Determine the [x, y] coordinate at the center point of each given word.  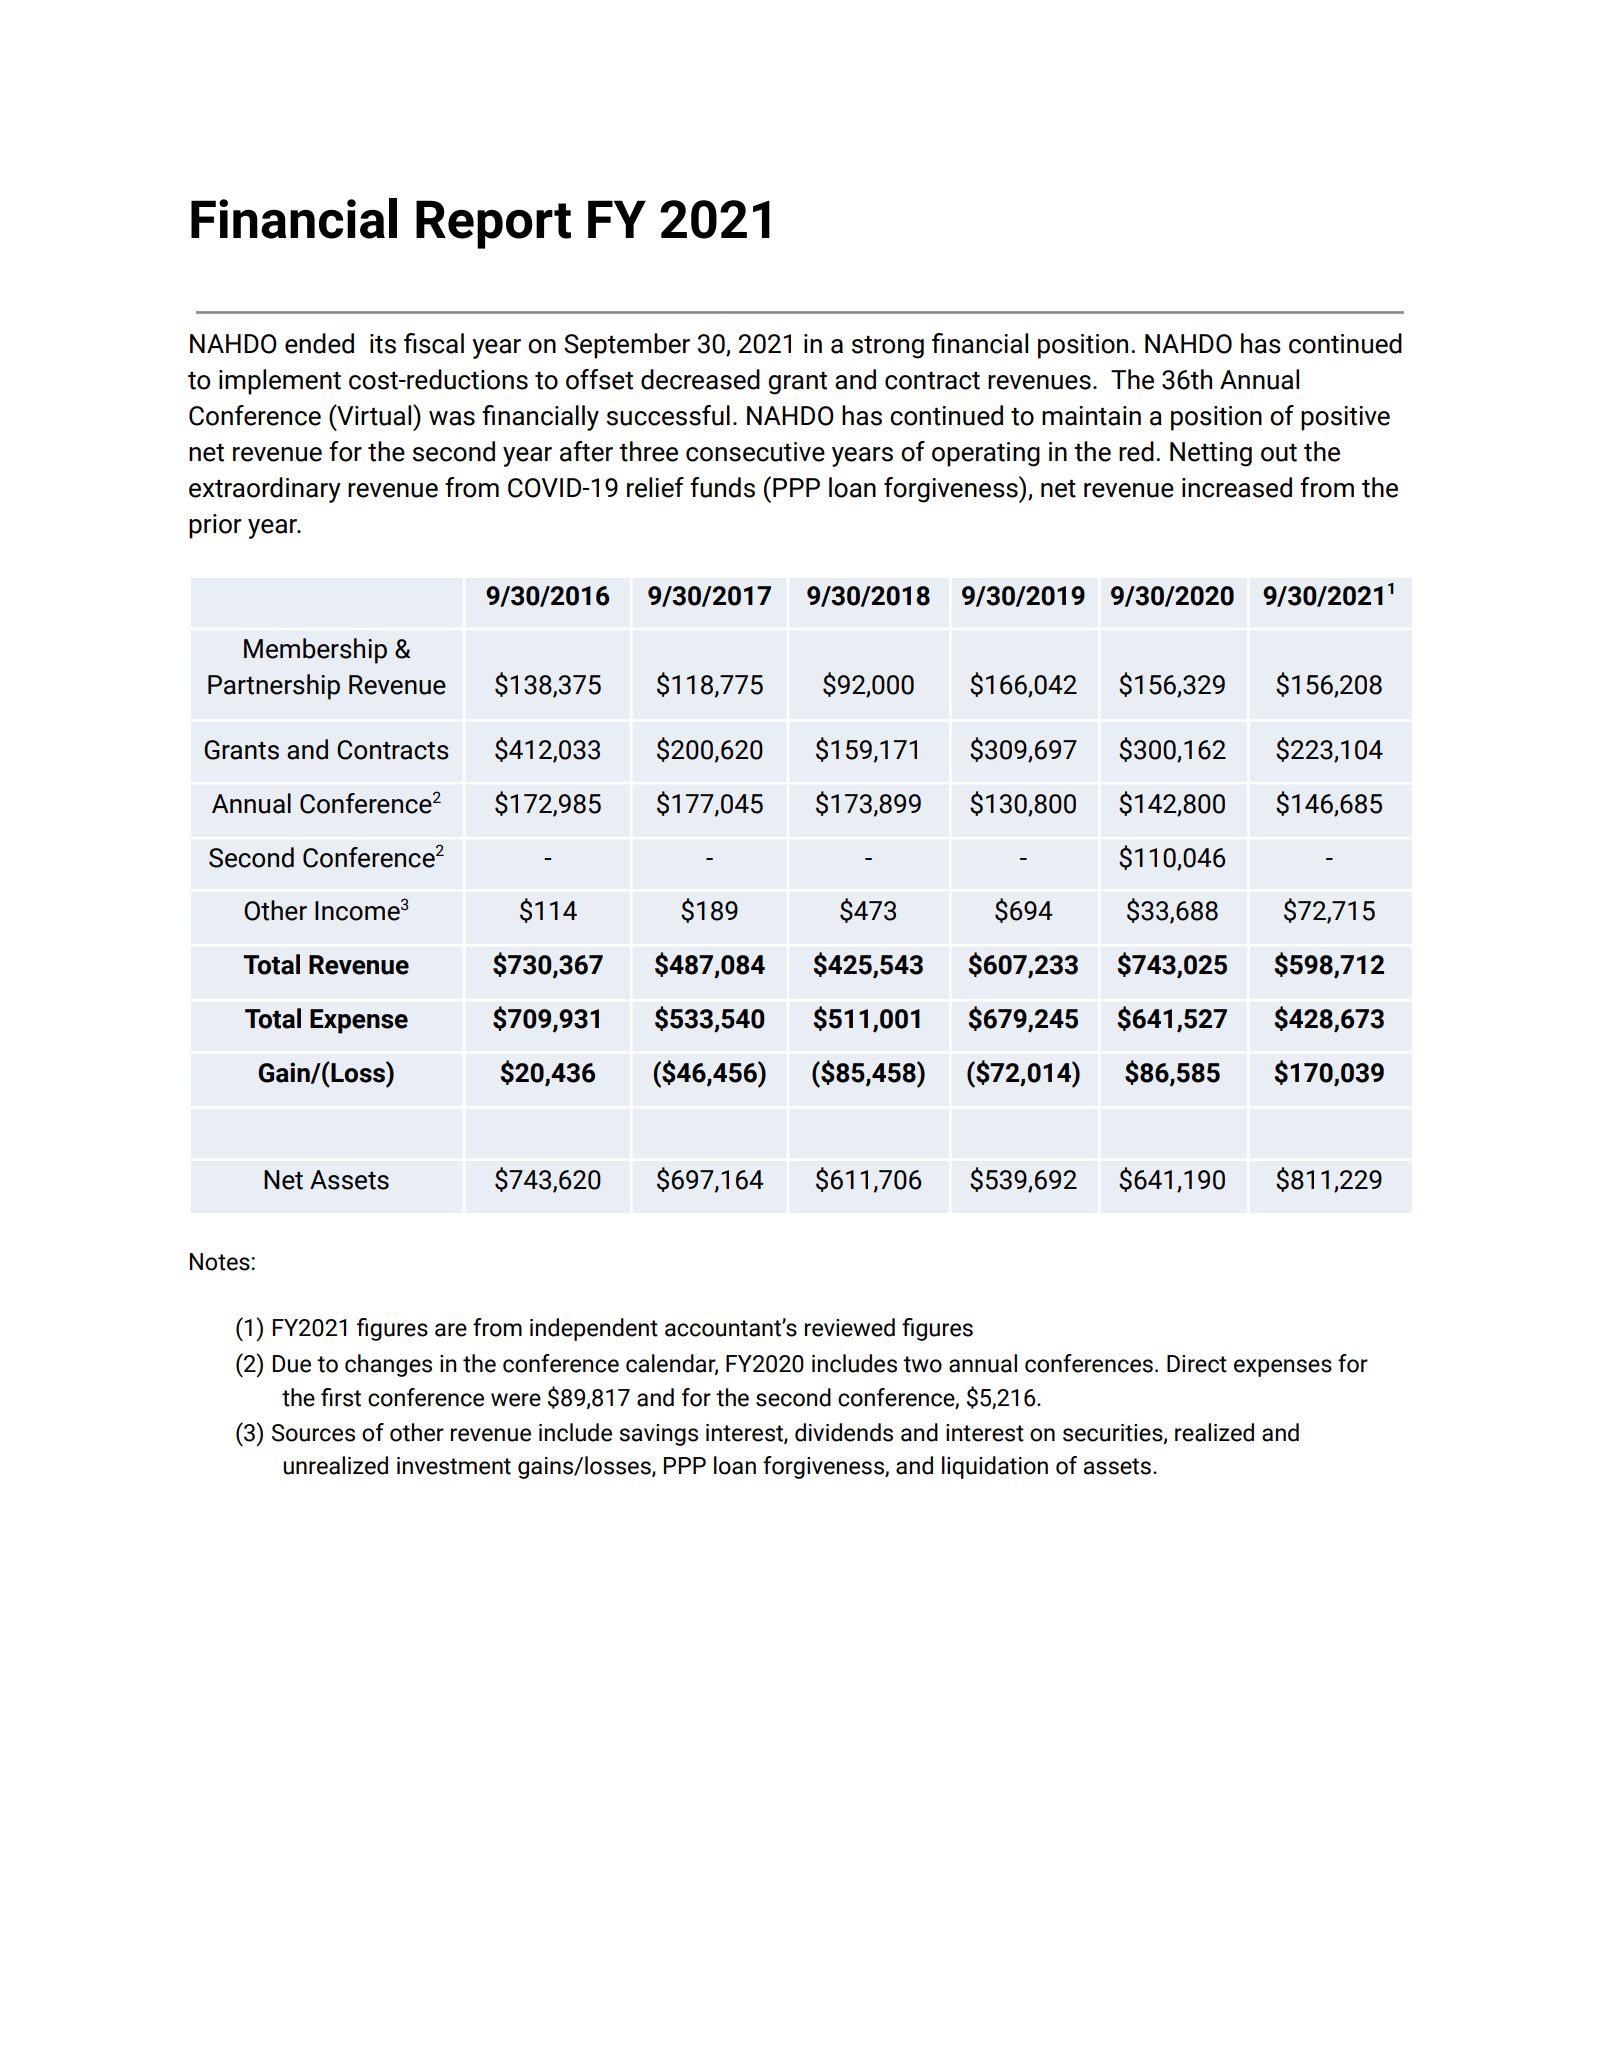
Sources [313, 1433]
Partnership [274, 687]
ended [319, 343]
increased [1237, 487]
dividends [844, 1432]
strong [888, 347]
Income [357, 911]
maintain [1091, 416]
